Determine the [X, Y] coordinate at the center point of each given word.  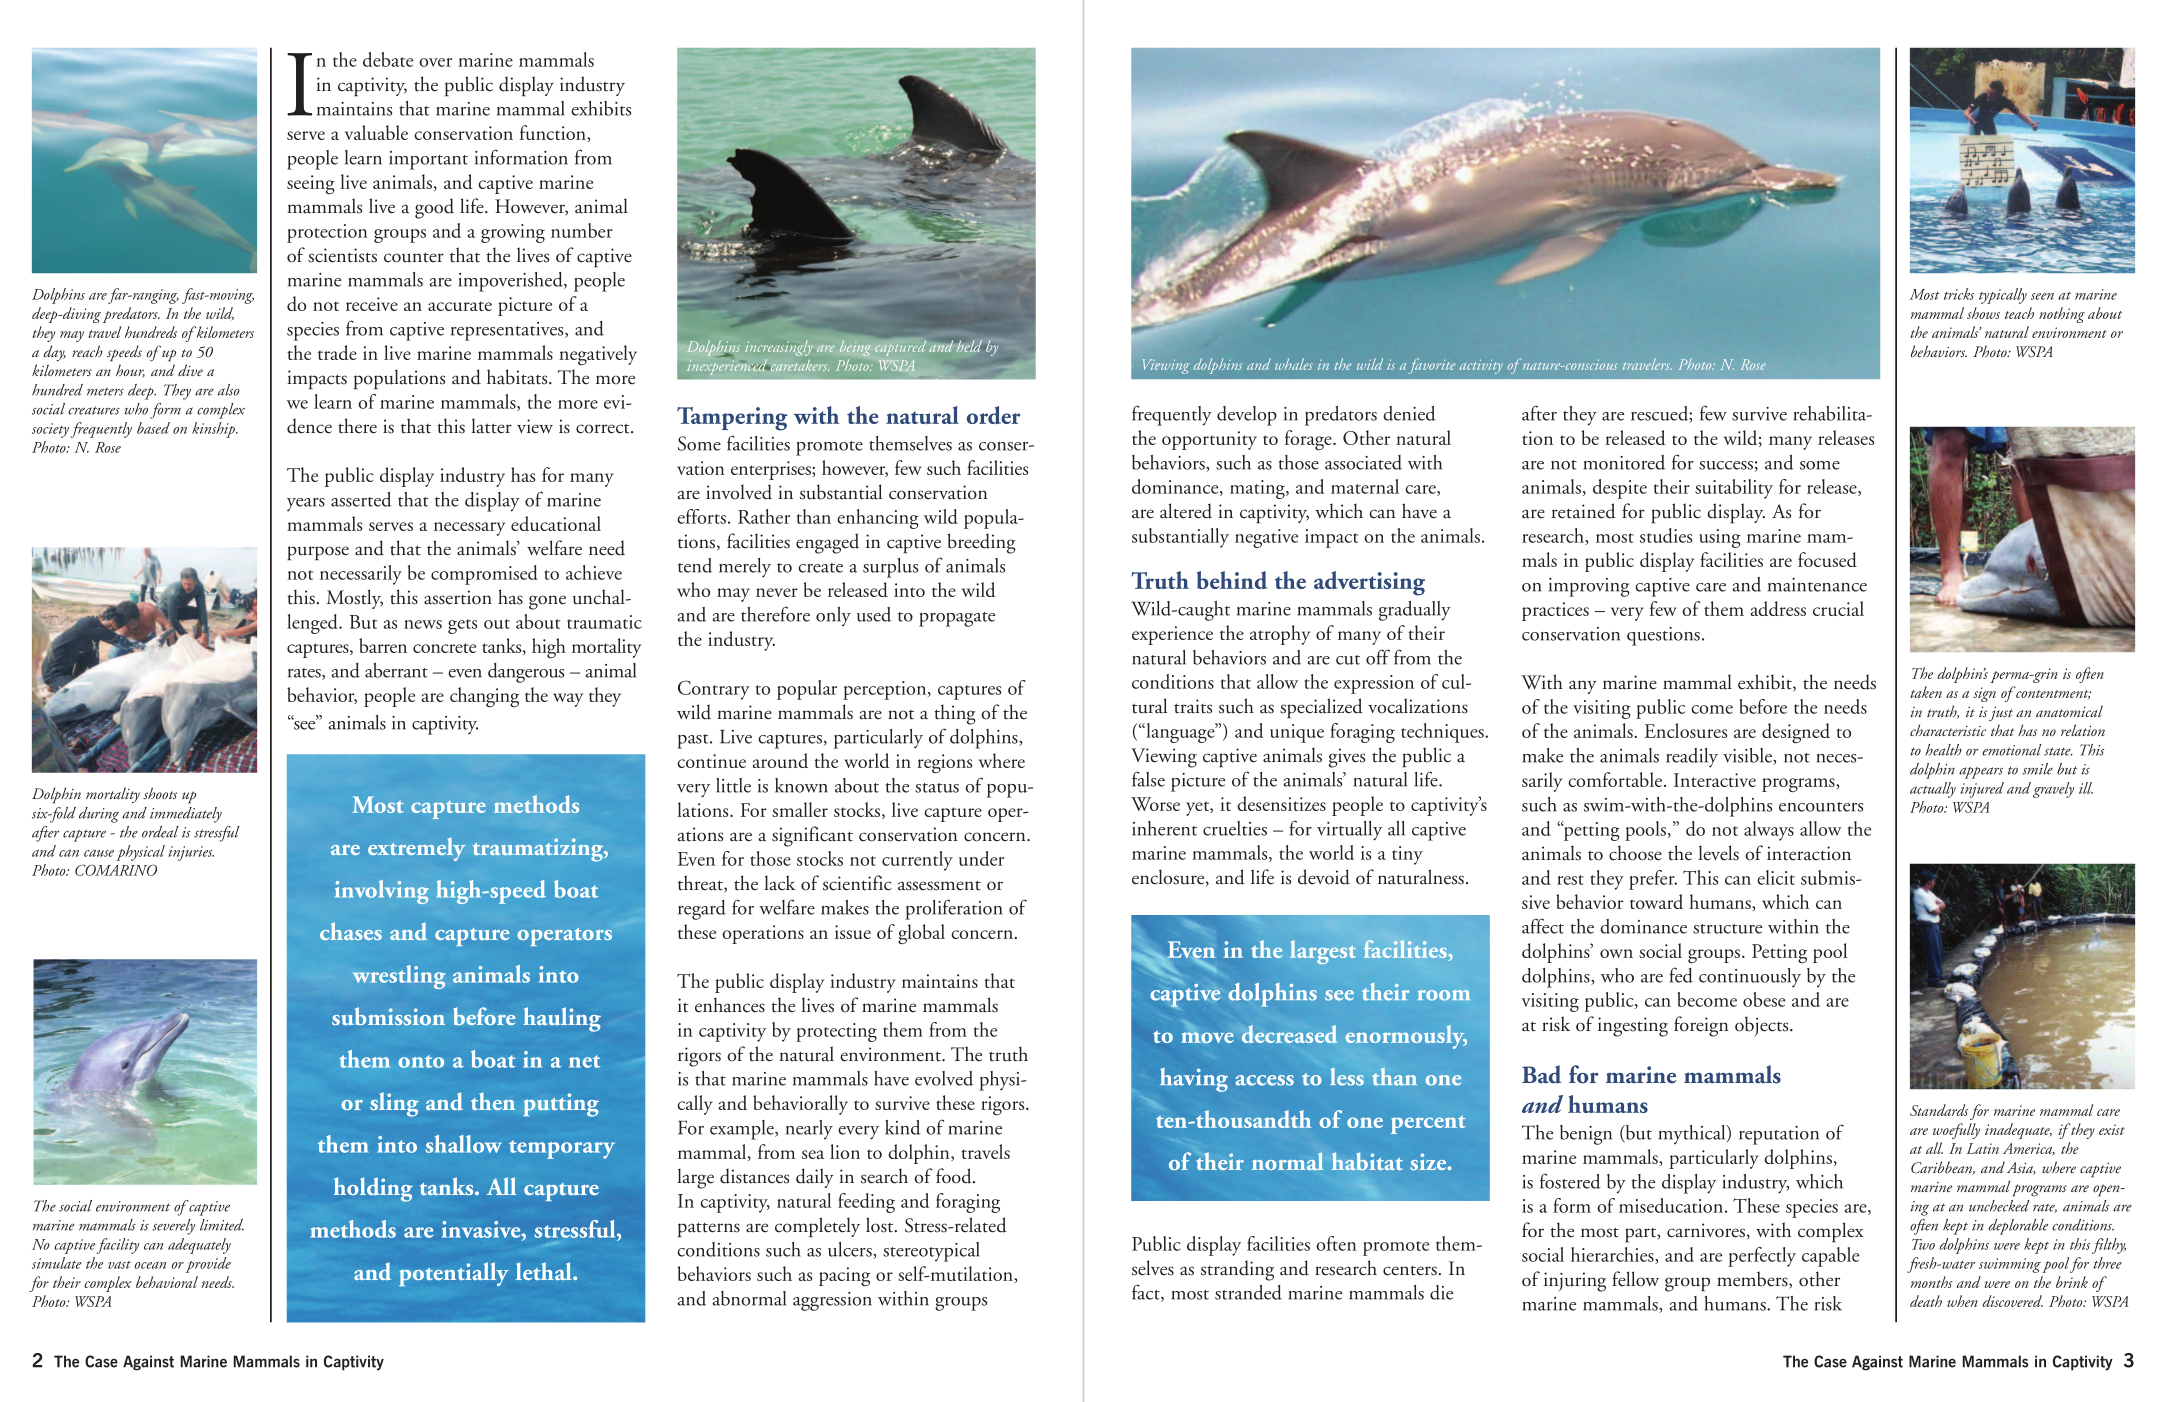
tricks [1959, 294]
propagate [957, 619]
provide [208, 1265]
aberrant [396, 670]
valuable [376, 132]
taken [1926, 692]
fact [1147, 1293]
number [582, 230]
